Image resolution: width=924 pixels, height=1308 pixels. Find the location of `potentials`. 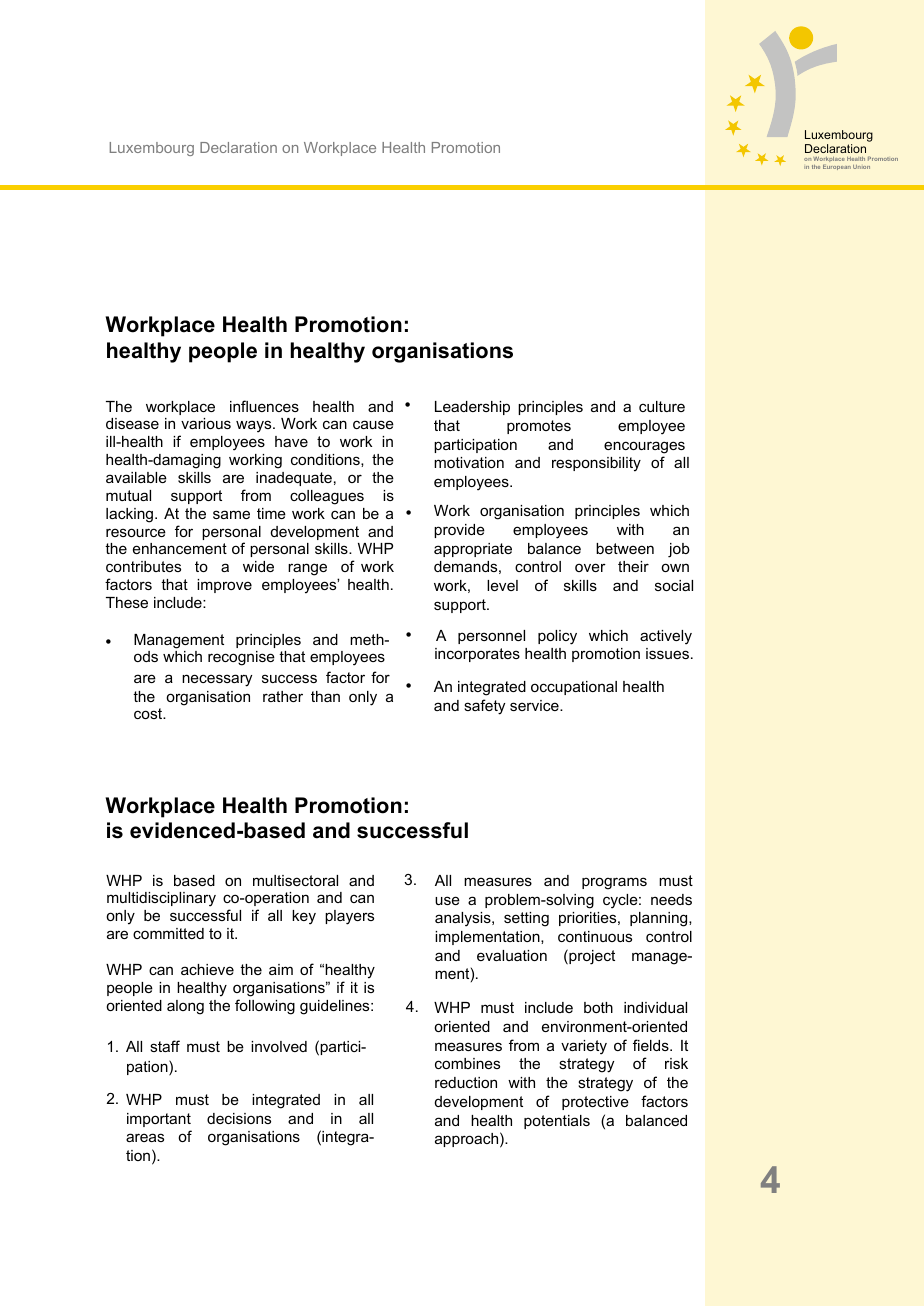

potentials is located at coordinates (557, 1122).
